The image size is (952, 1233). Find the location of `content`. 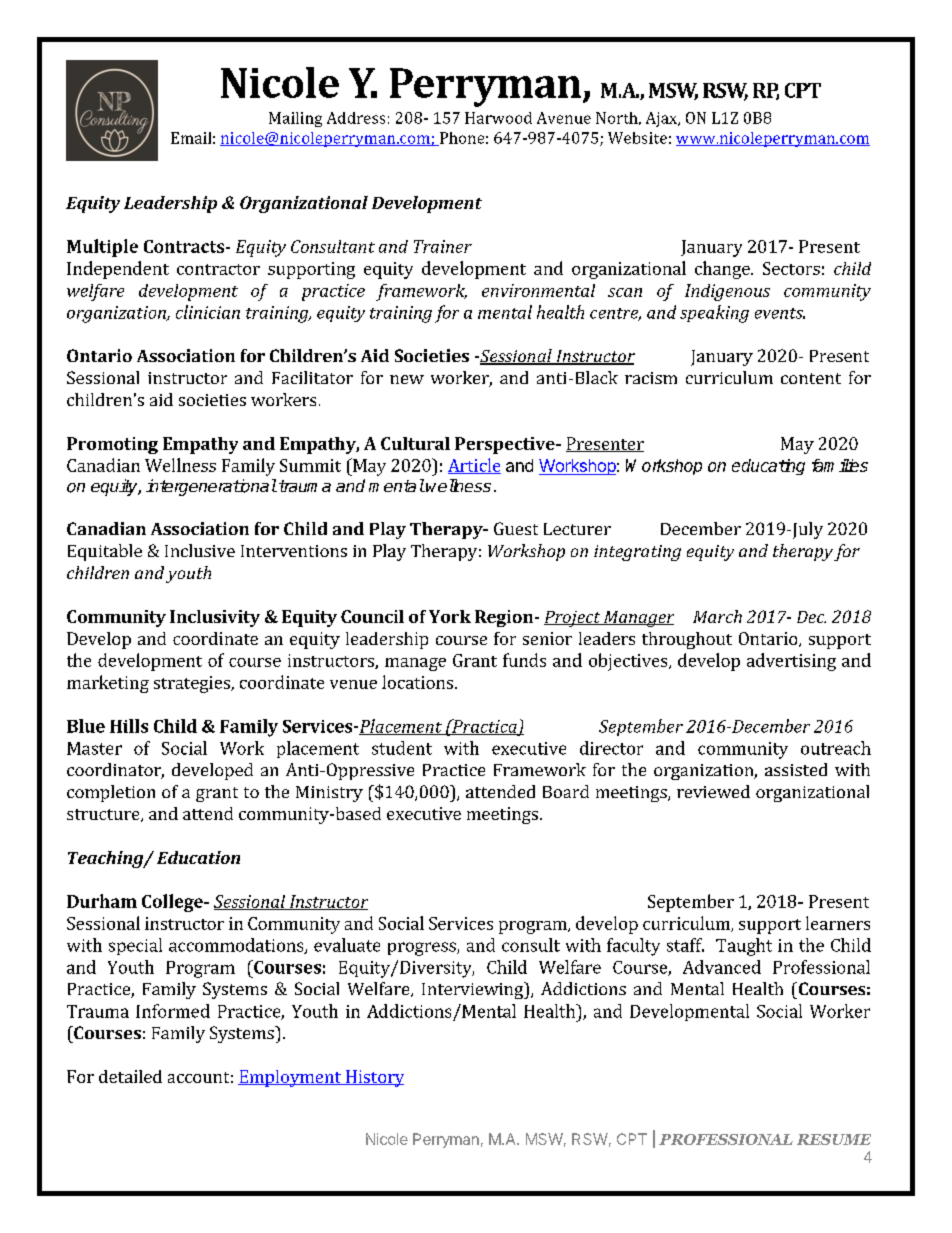

content is located at coordinates (811, 378).
